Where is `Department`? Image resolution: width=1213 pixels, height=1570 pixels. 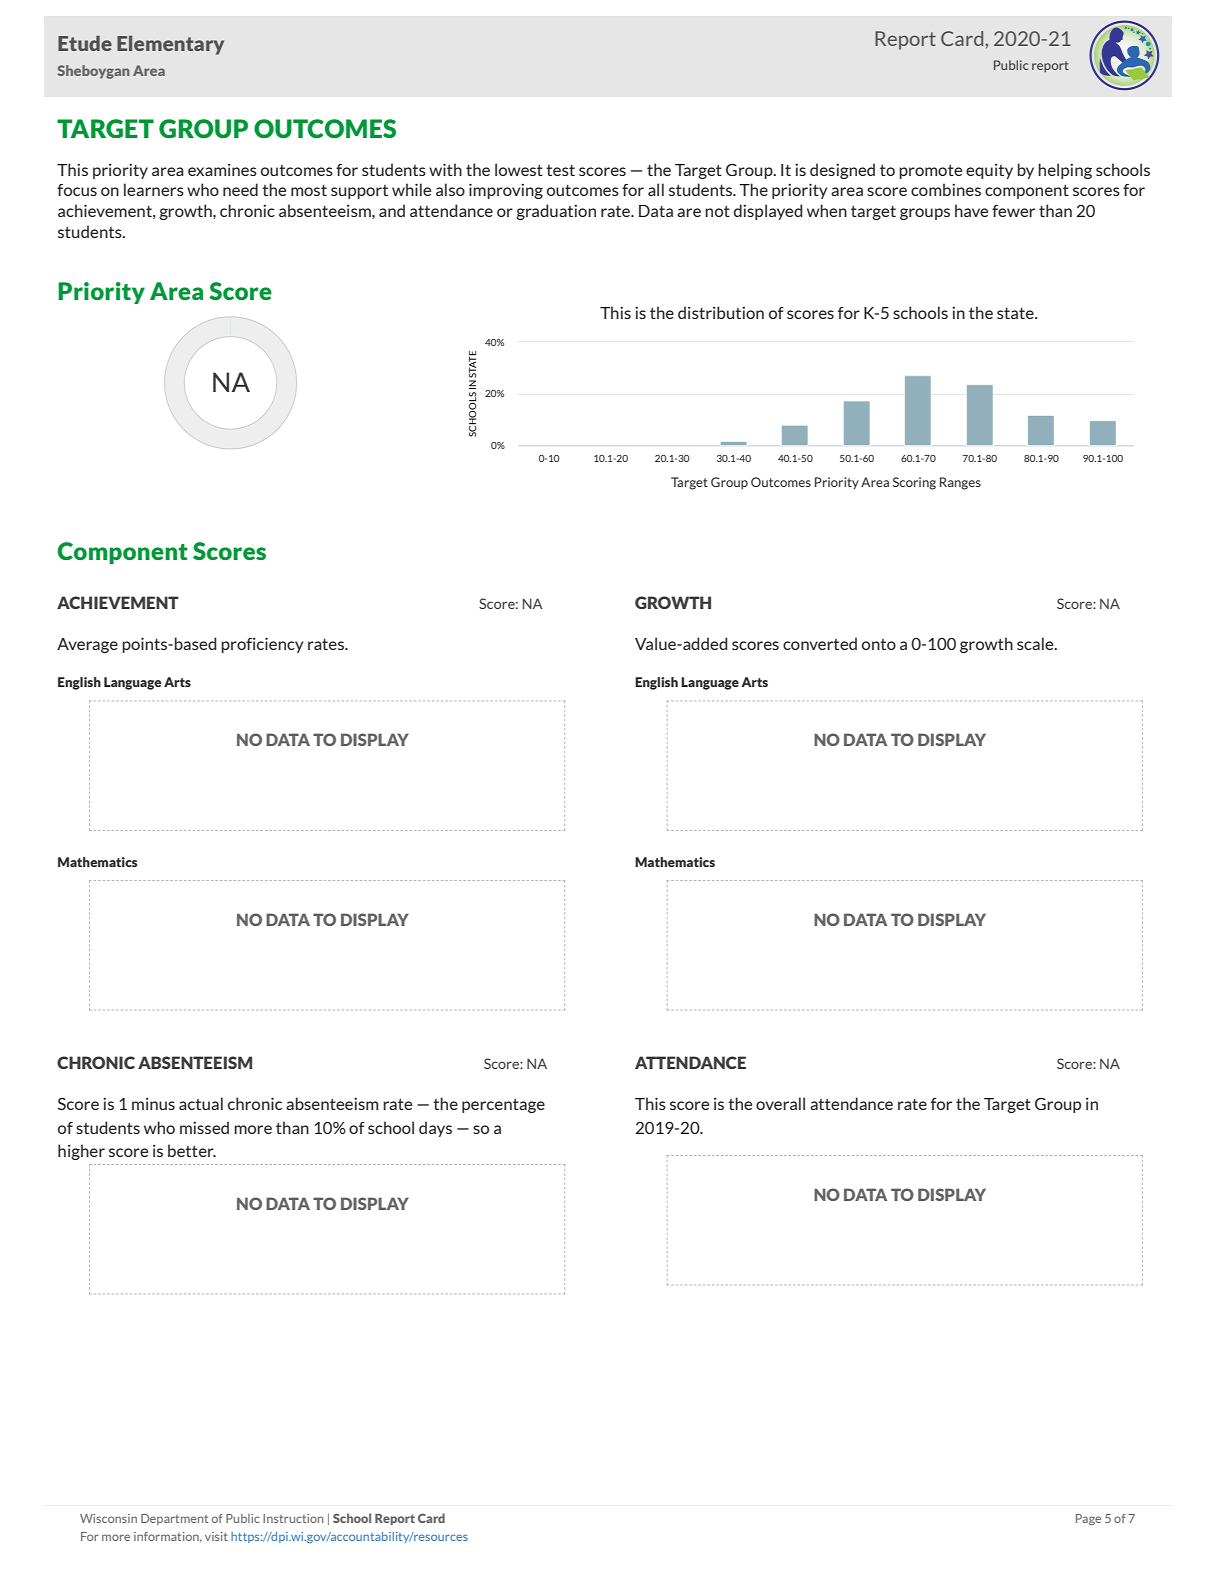
Department is located at coordinates (174, 1519).
